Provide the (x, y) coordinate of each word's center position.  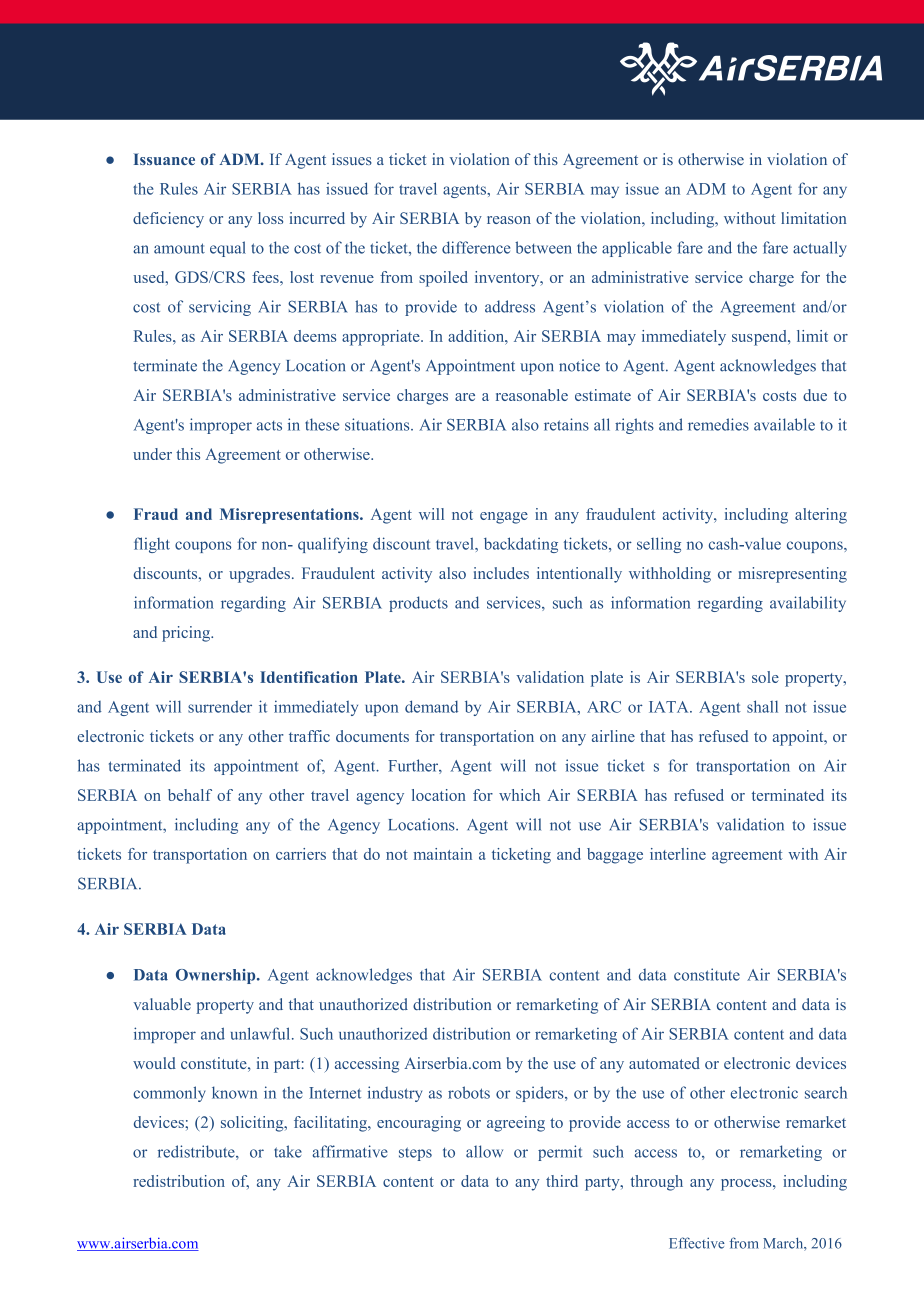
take (288, 1151)
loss (270, 218)
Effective (697, 1243)
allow (484, 1151)
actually (820, 249)
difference (476, 247)
